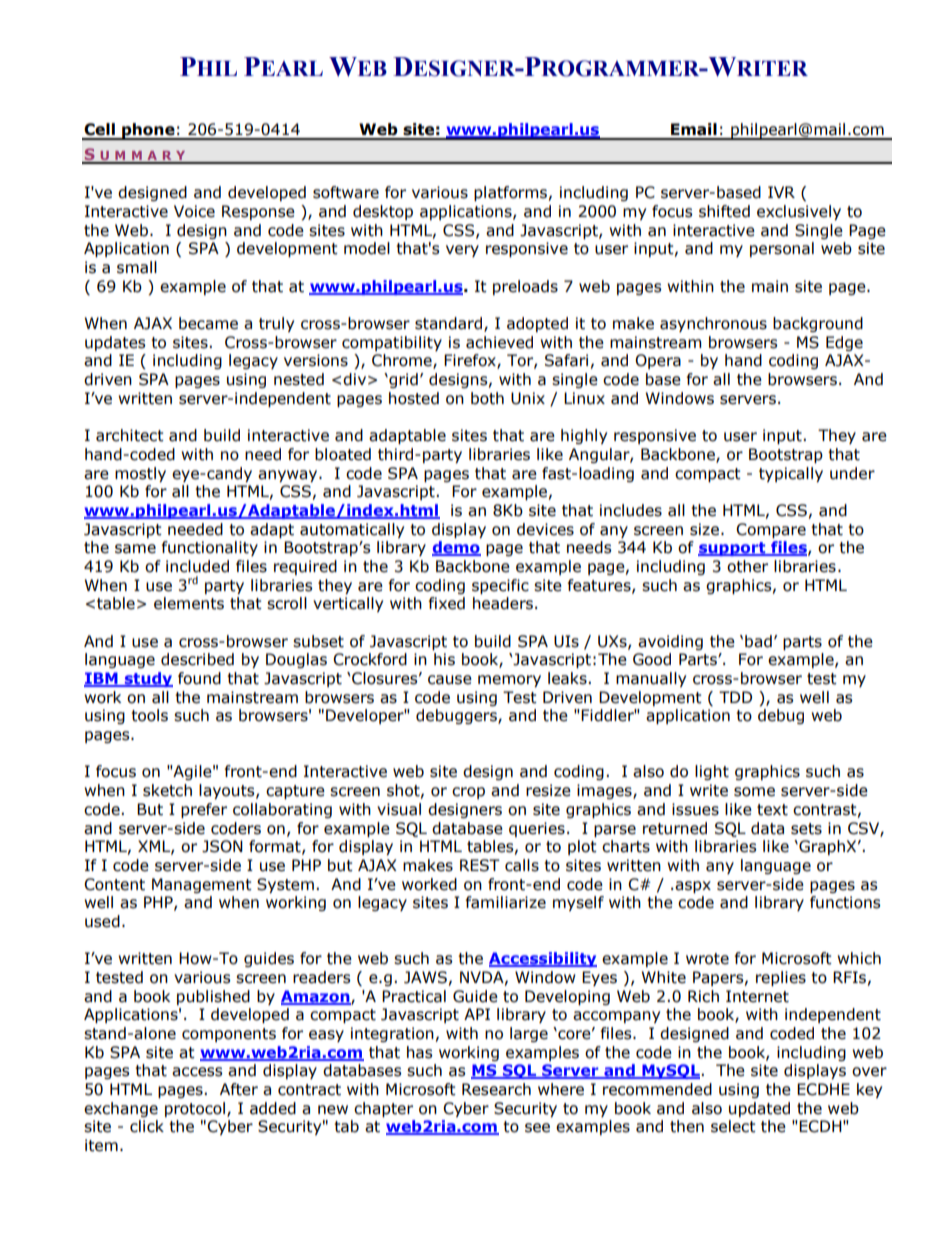 The image size is (952, 1233). I want to click on desktop, so click(383, 212).
